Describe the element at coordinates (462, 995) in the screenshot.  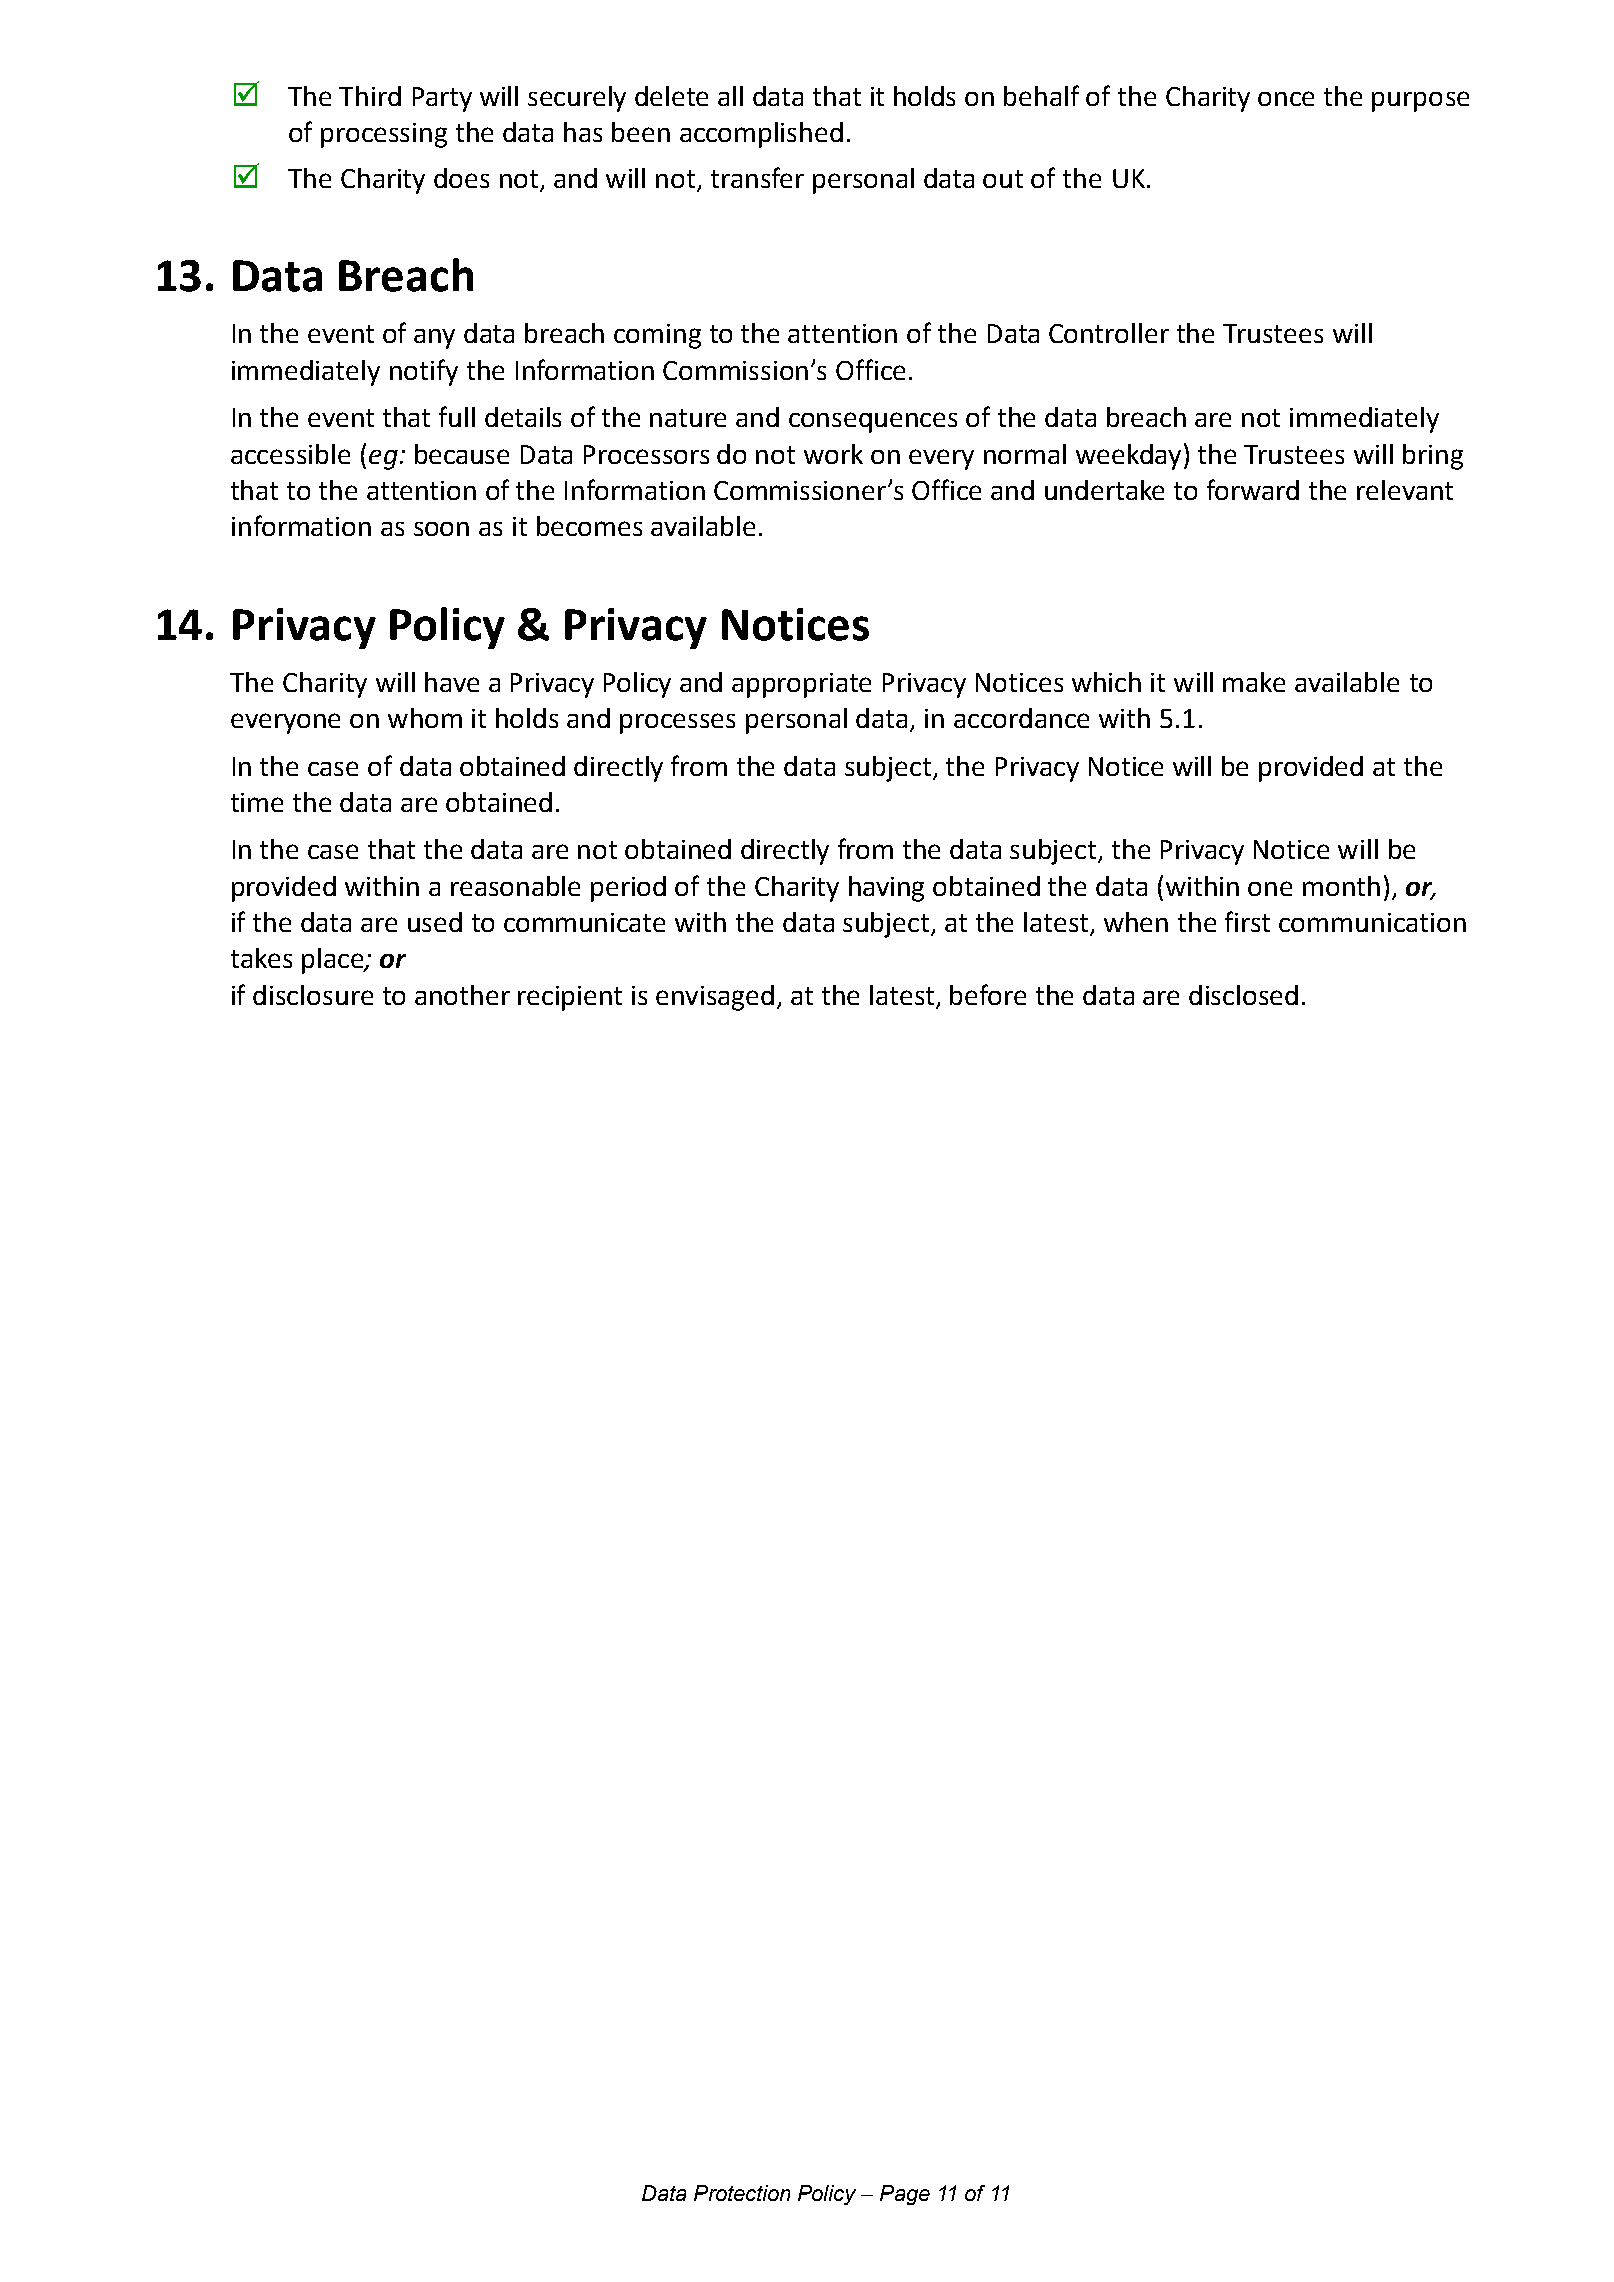
I see `another` at that location.
